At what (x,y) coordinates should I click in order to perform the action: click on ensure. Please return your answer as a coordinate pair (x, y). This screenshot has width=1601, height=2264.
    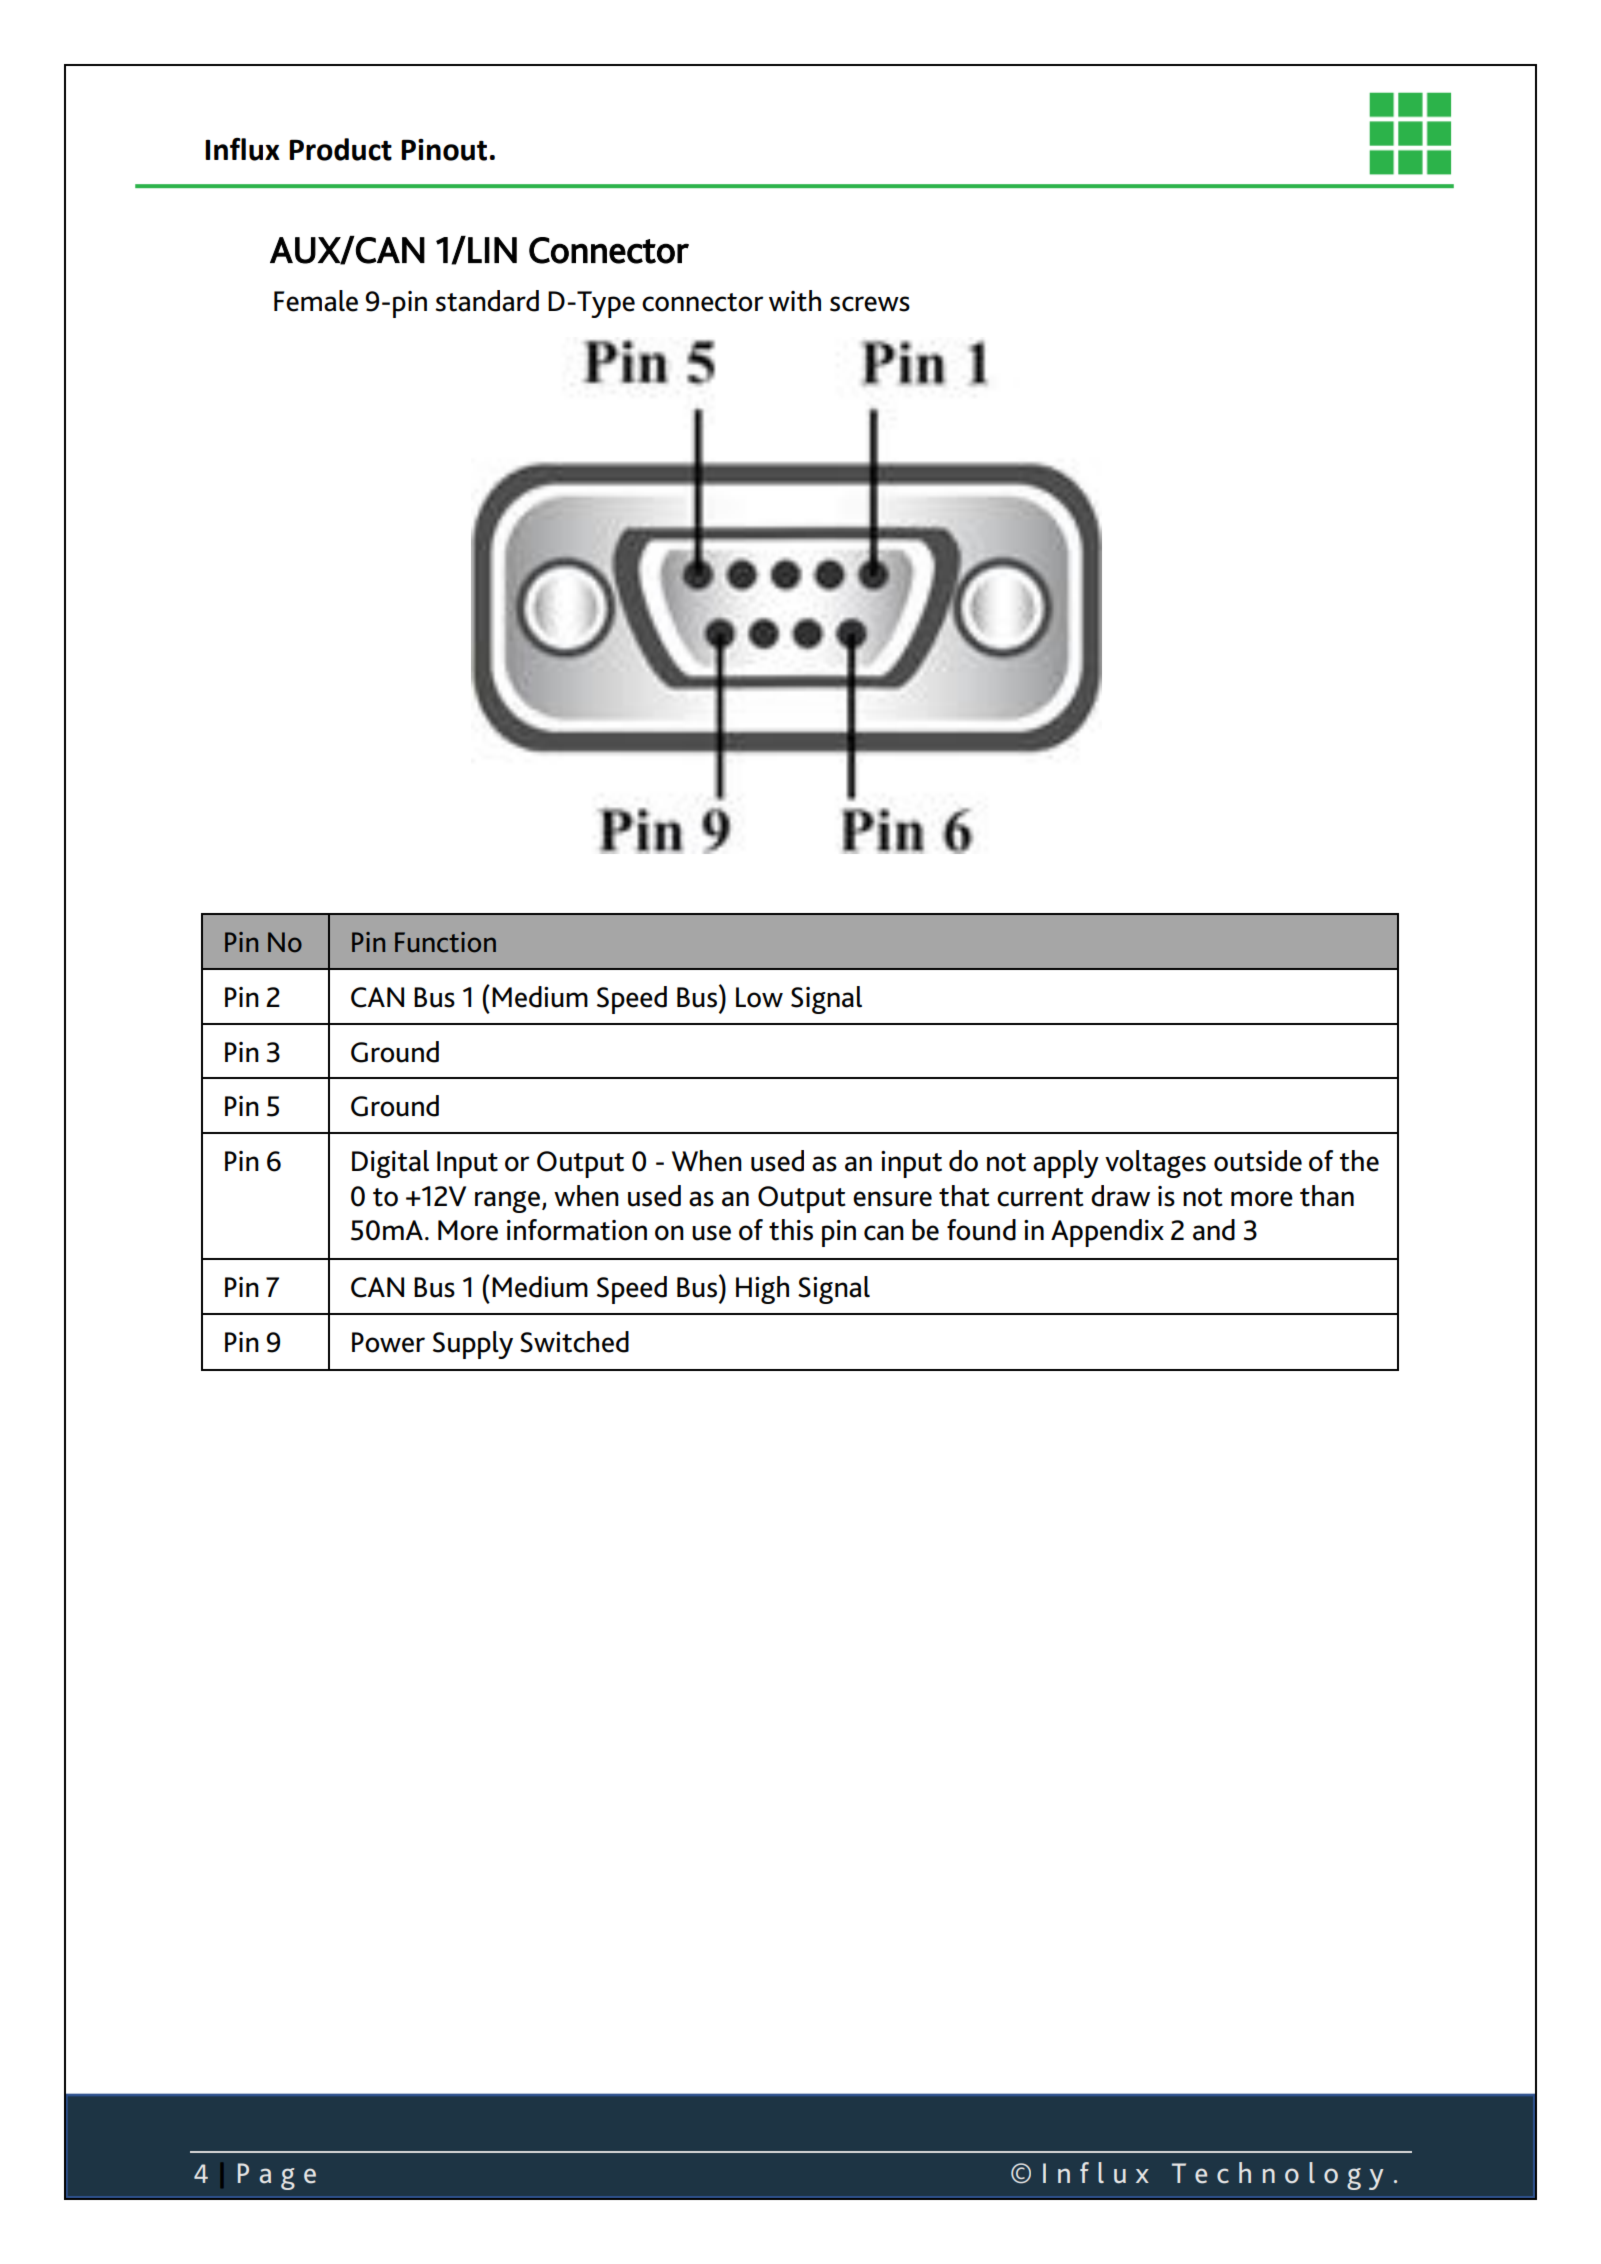
    Looking at the image, I should click on (892, 1199).
